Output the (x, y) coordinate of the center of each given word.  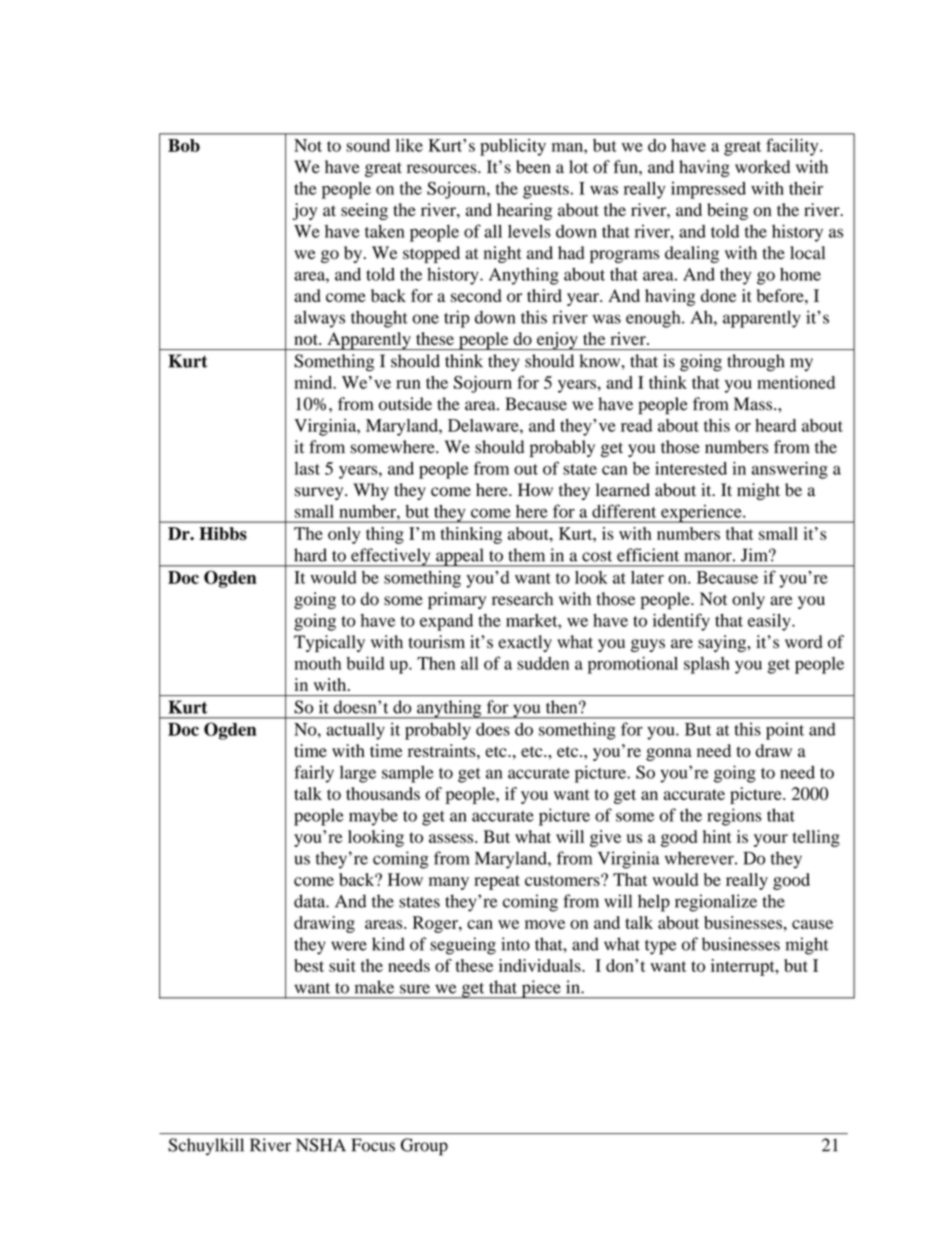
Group (424, 1147)
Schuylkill (206, 1147)
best (309, 965)
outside (405, 404)
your (771, 840)
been (533, 167)
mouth (317, 663)
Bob (184, 145)
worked (762, 167)
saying (723, 643)
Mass (754, 404)
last (307, 468)
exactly (525, 643)
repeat (497, 882)
